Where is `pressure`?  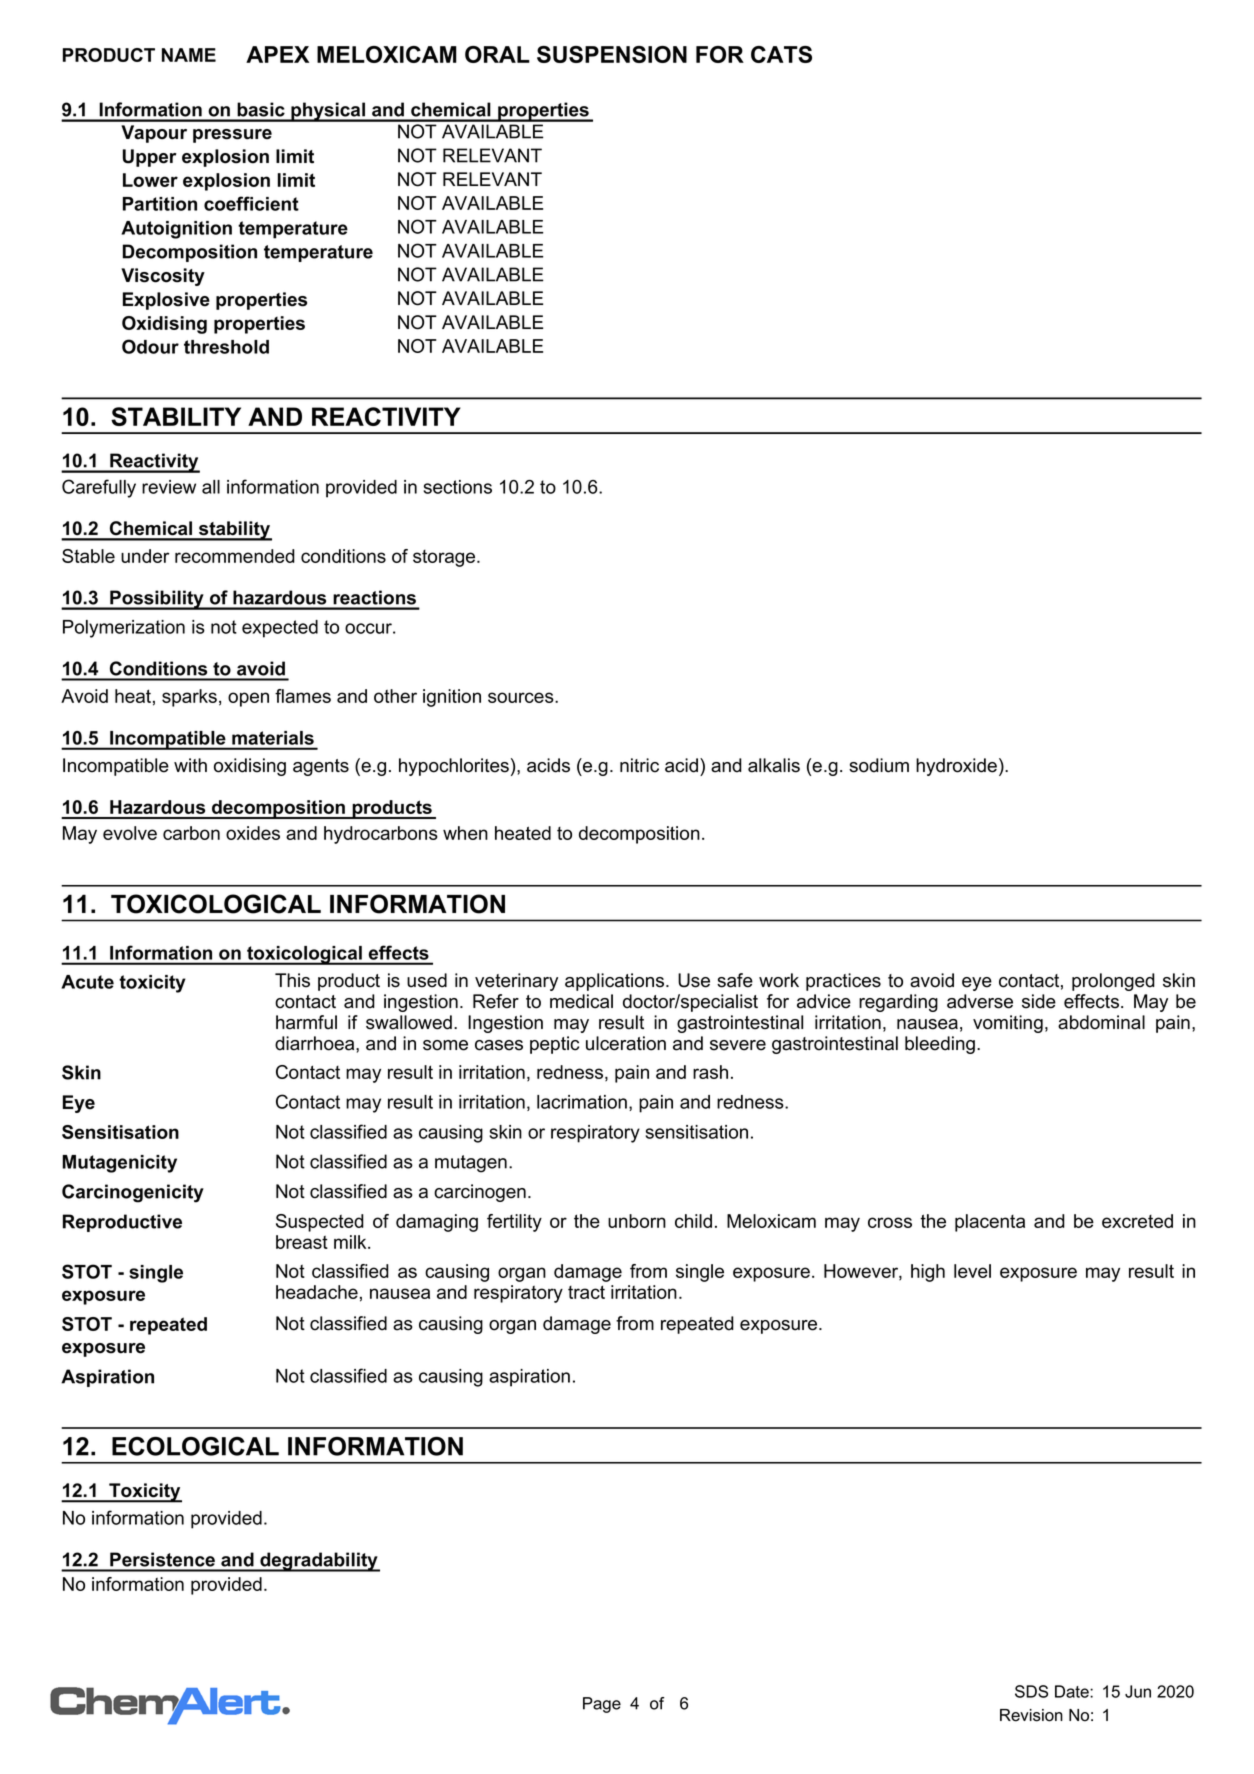 pressure is located at coordinates (232, 136).
